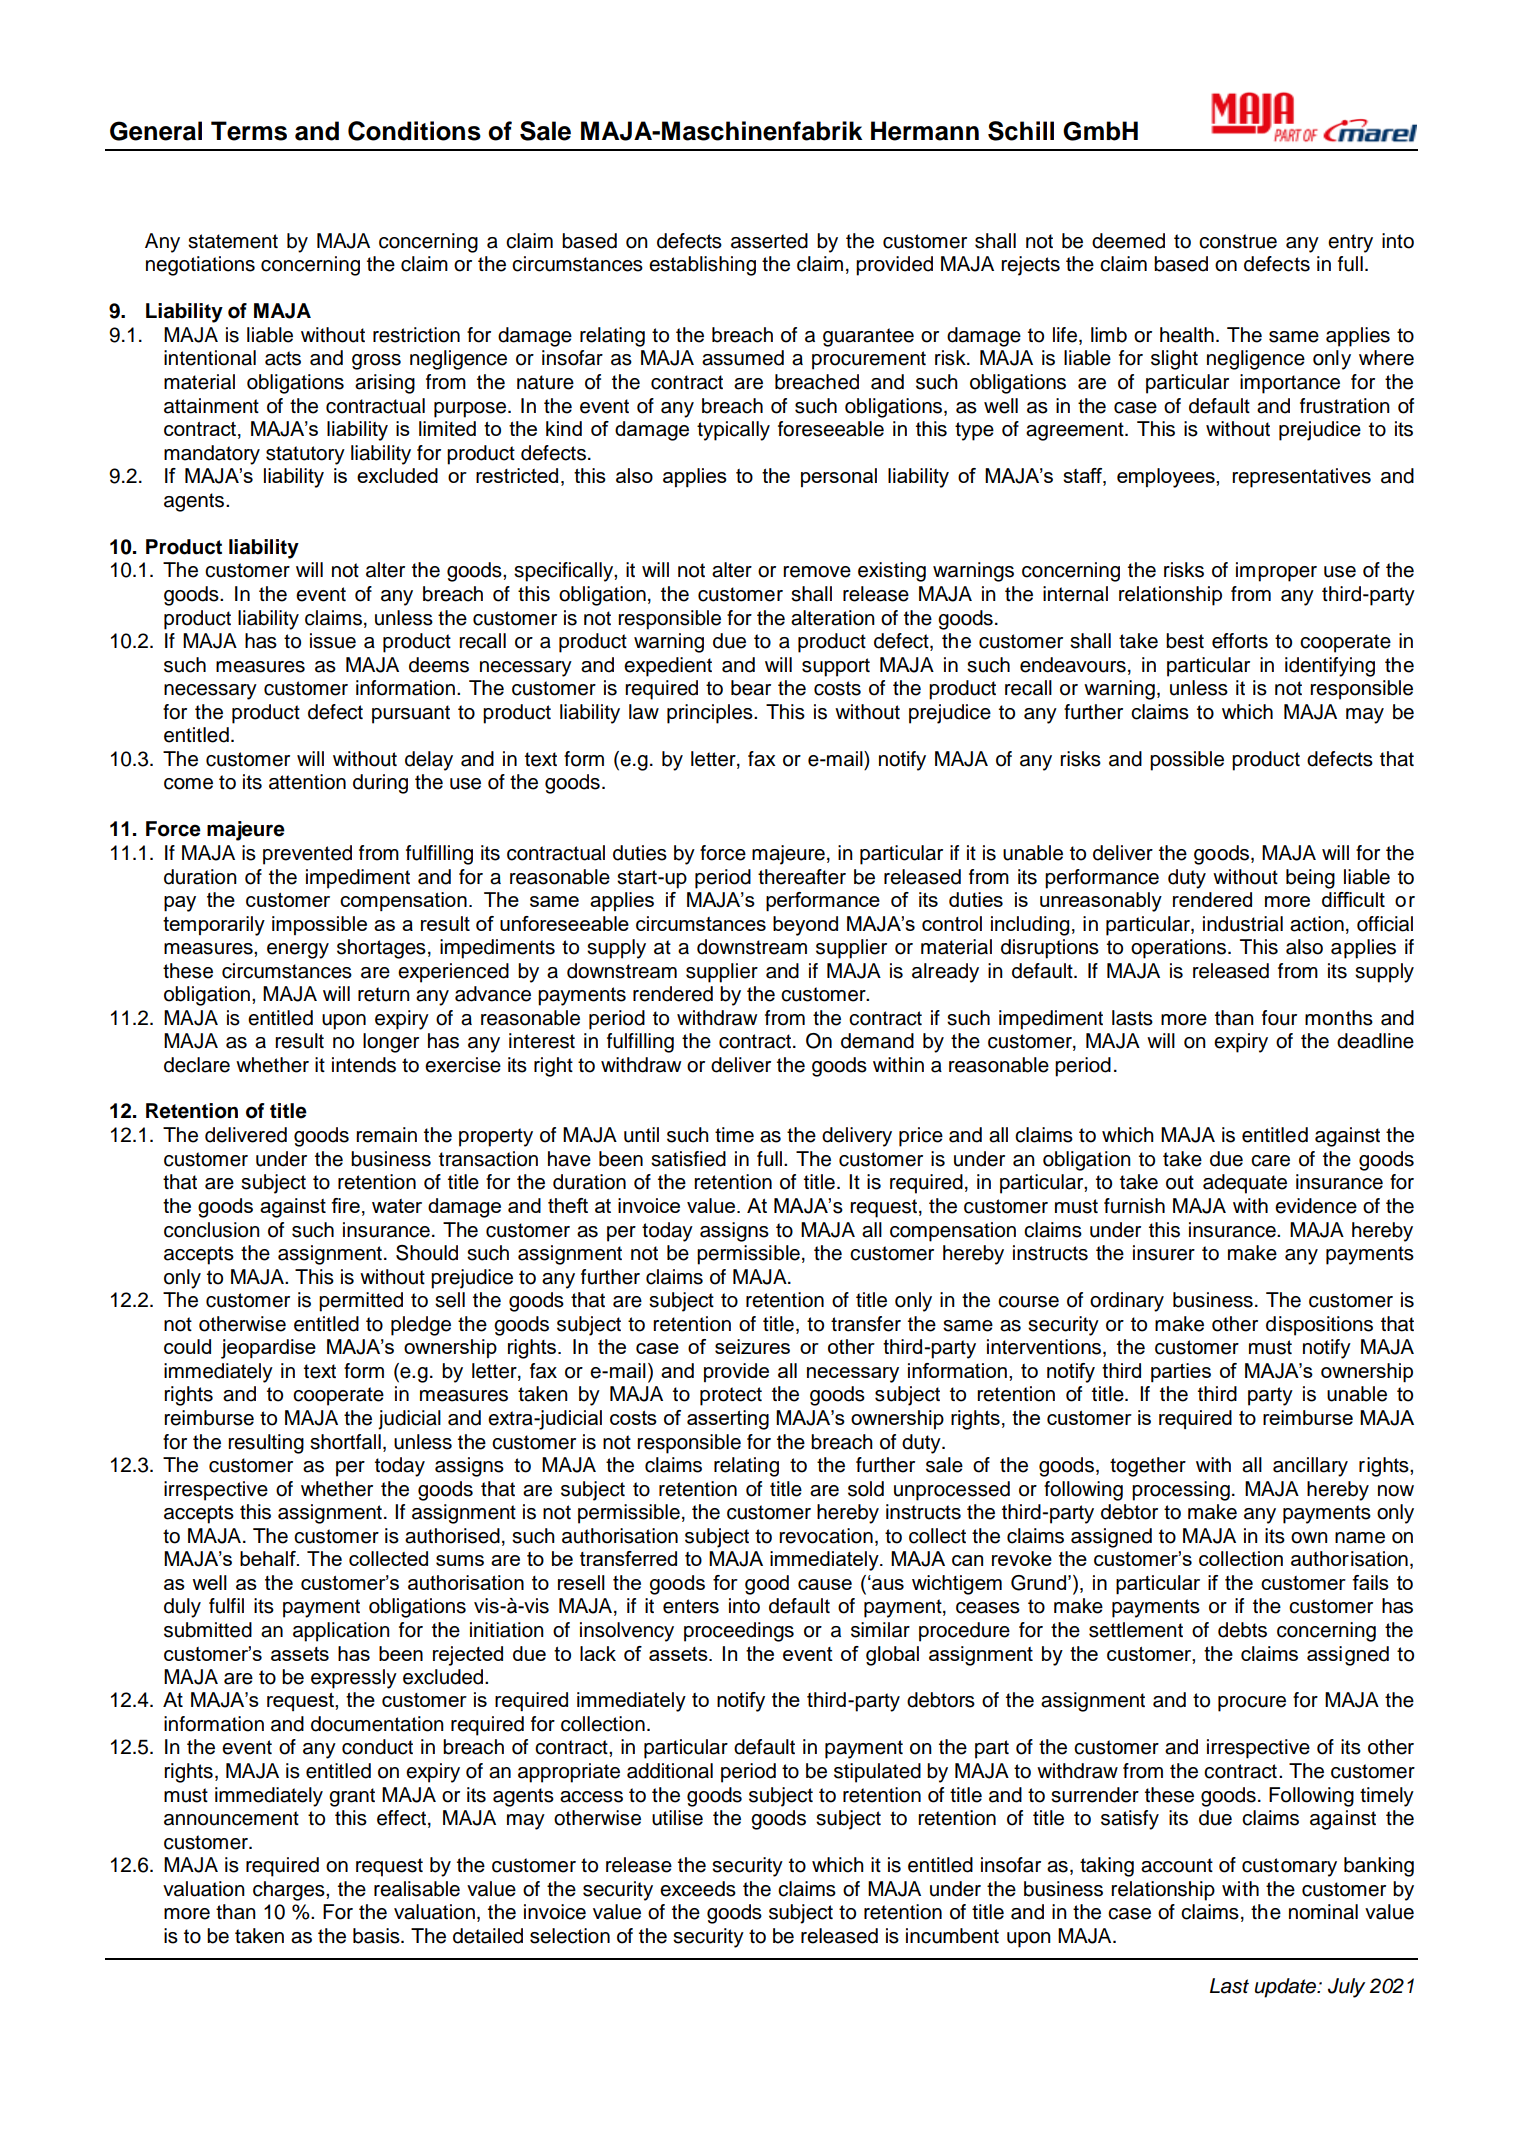 The width and height of the screenshot is (1523, 2154). I want to click on attention, so click(307, 782).
